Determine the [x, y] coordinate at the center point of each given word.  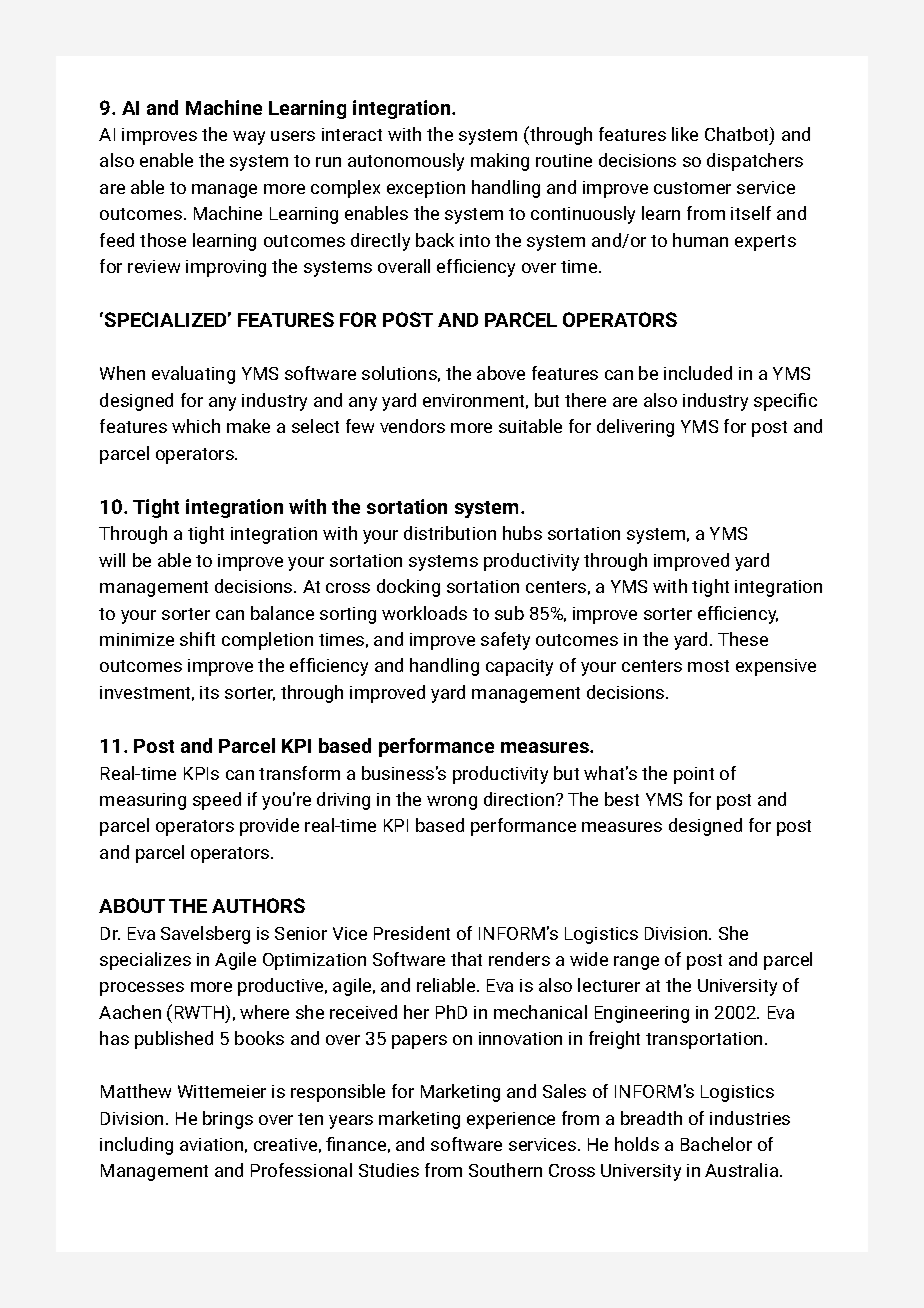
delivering [635, 428]
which [196, 426]
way [249, 138]
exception [426, 189]
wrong [452, 803]
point [694, 775]
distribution [450, 533]
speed [217, 801]
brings [228, 1120]
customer [692, 188]
